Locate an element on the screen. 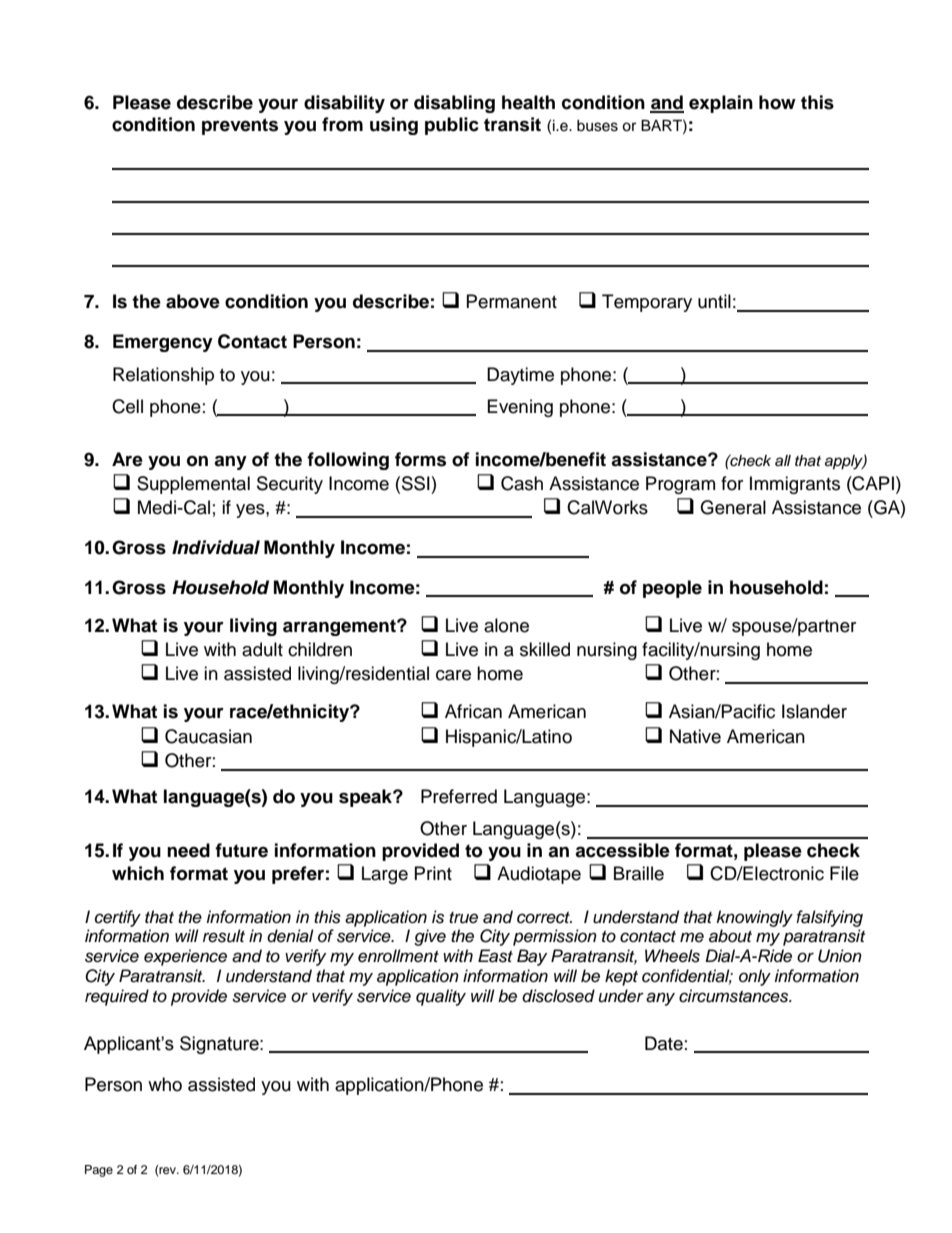 Image resolution: width=952 pixels, height=1233 pixels. adult is located at coordinates (262, 649).
